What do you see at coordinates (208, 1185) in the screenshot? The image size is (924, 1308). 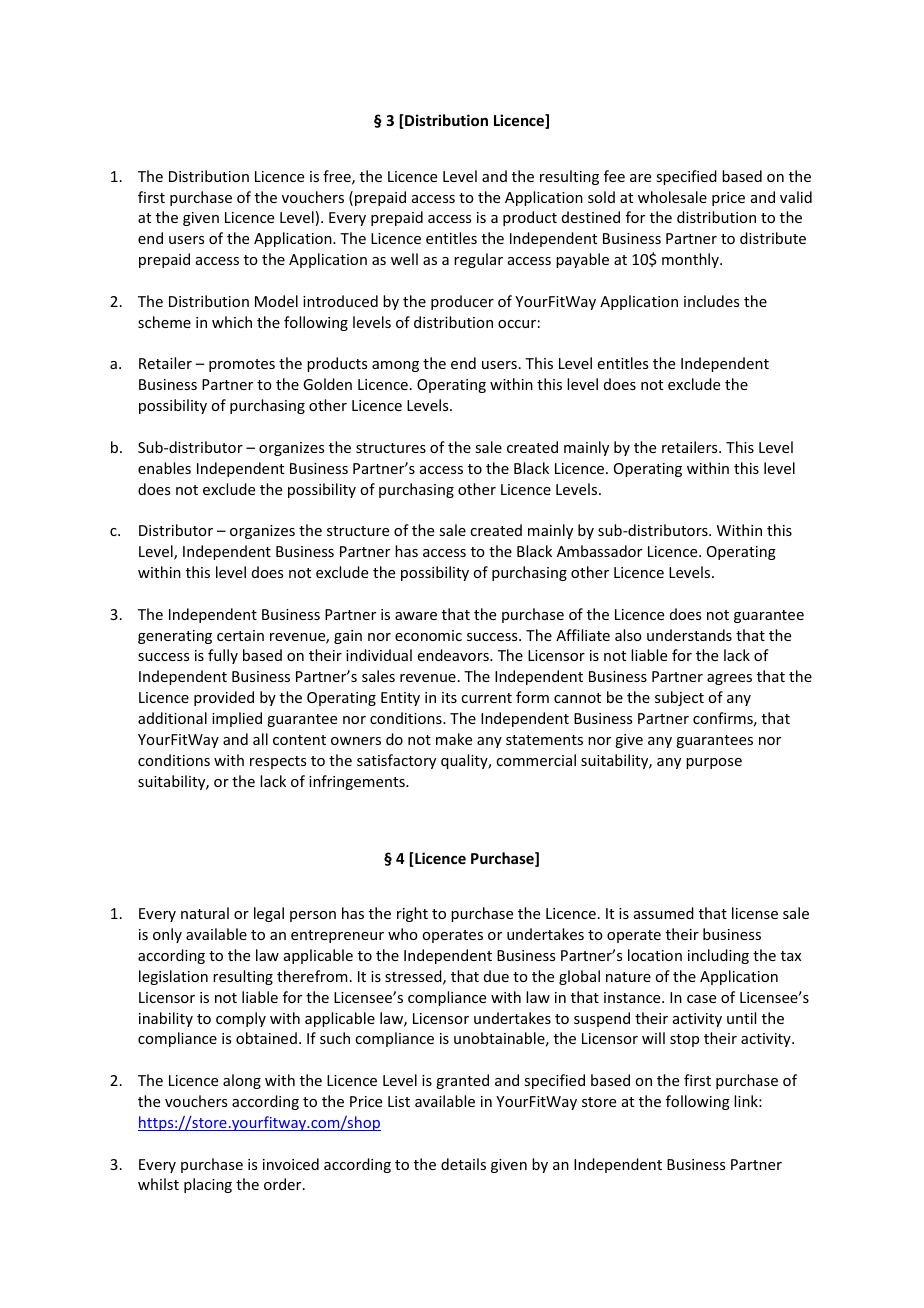 I see `placing` at bounding box center [208, 1185].
